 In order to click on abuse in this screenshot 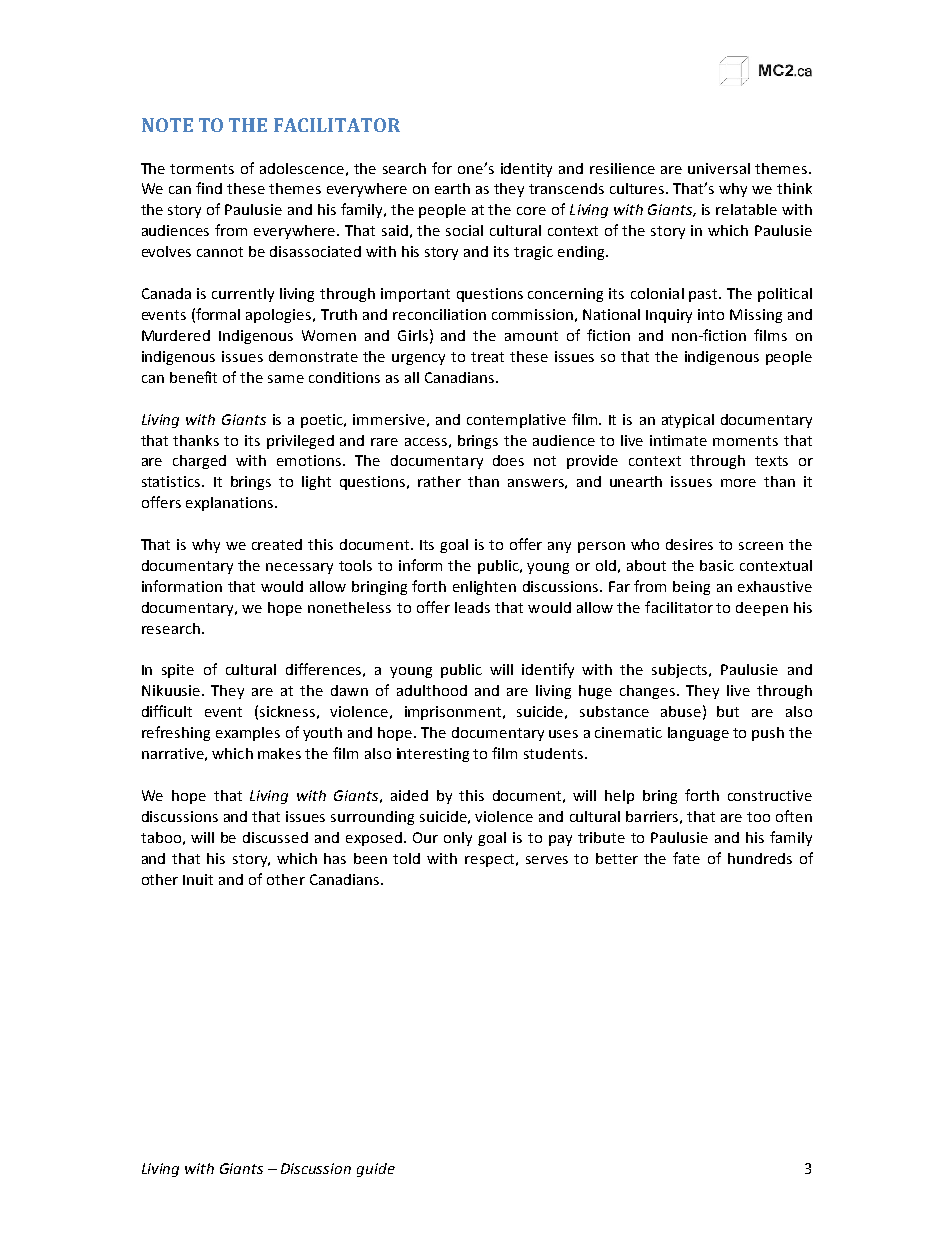, I will do `click(681, 711)`.
